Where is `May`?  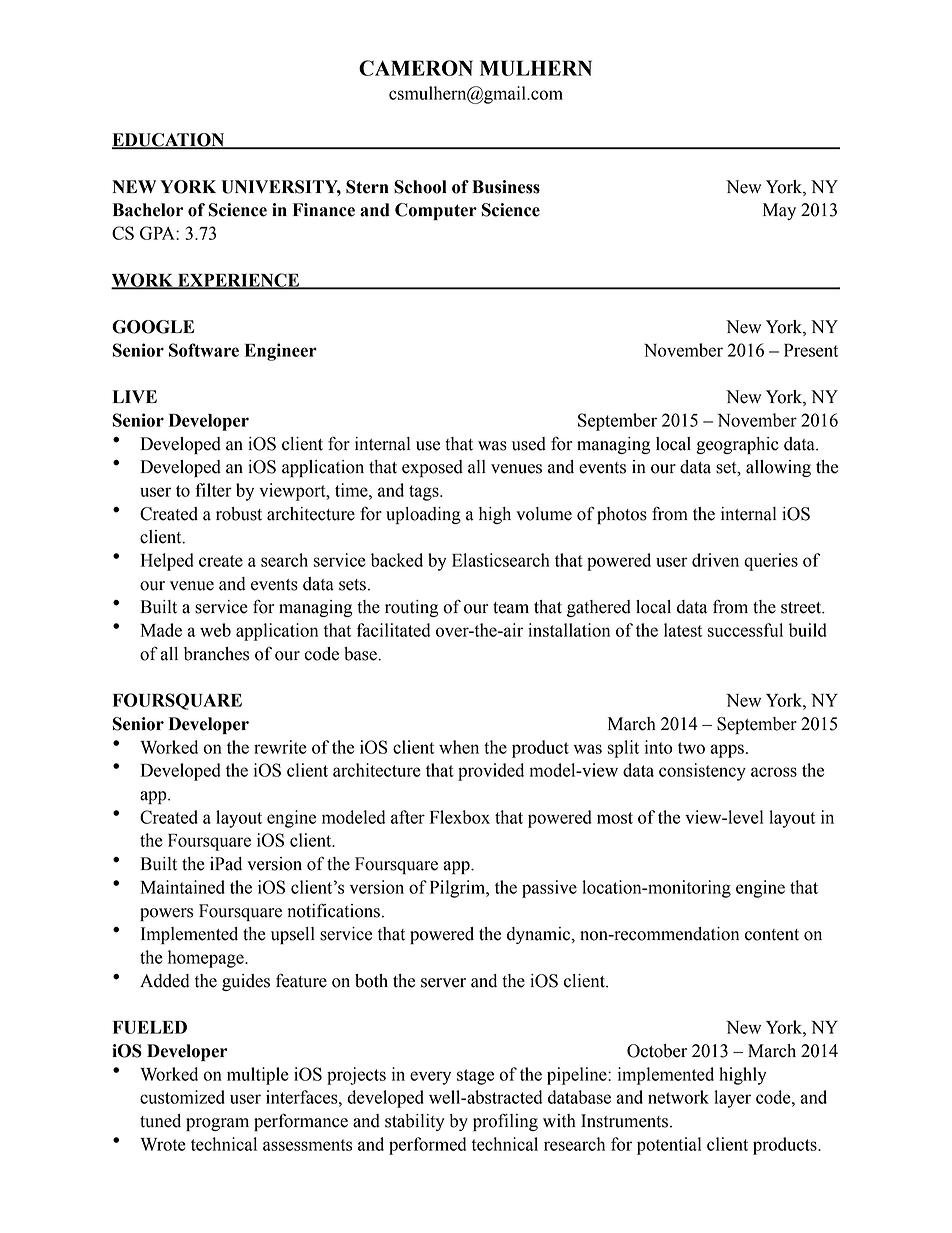 May is located at coordinates (779, 211).
